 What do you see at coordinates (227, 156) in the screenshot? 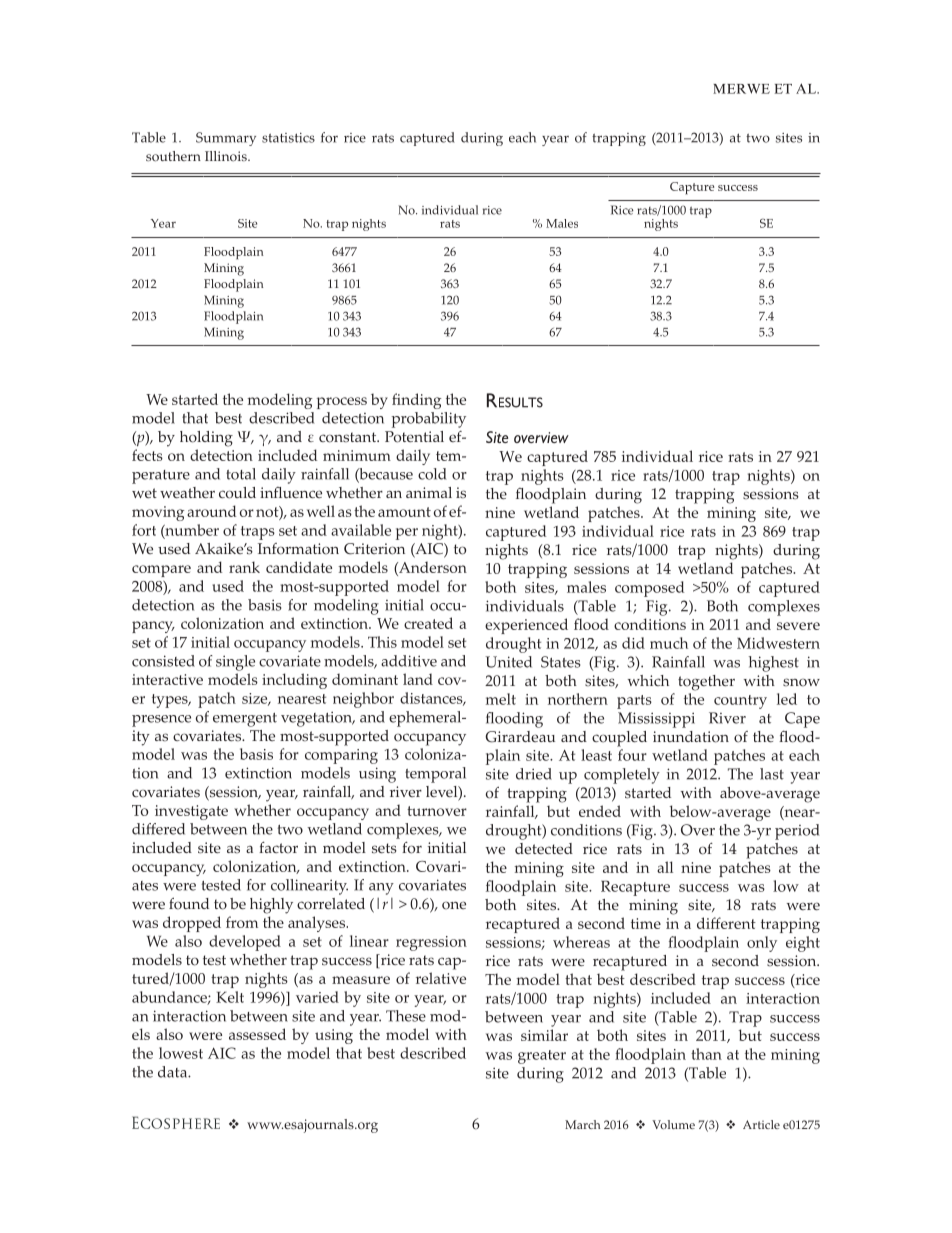
I see `Illinois` at bounding box center [227, 156].
